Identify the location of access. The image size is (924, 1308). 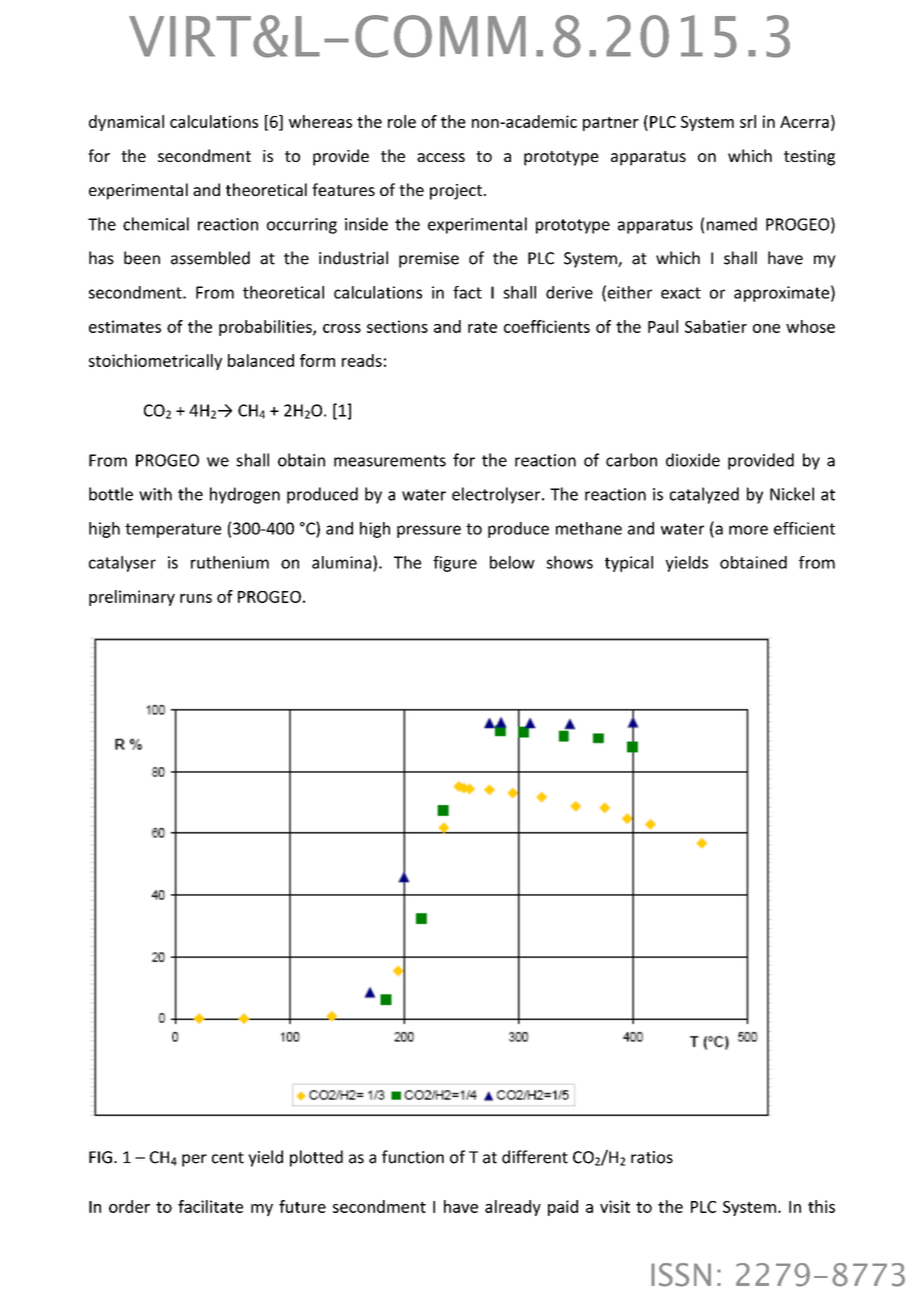
(441, 157).
